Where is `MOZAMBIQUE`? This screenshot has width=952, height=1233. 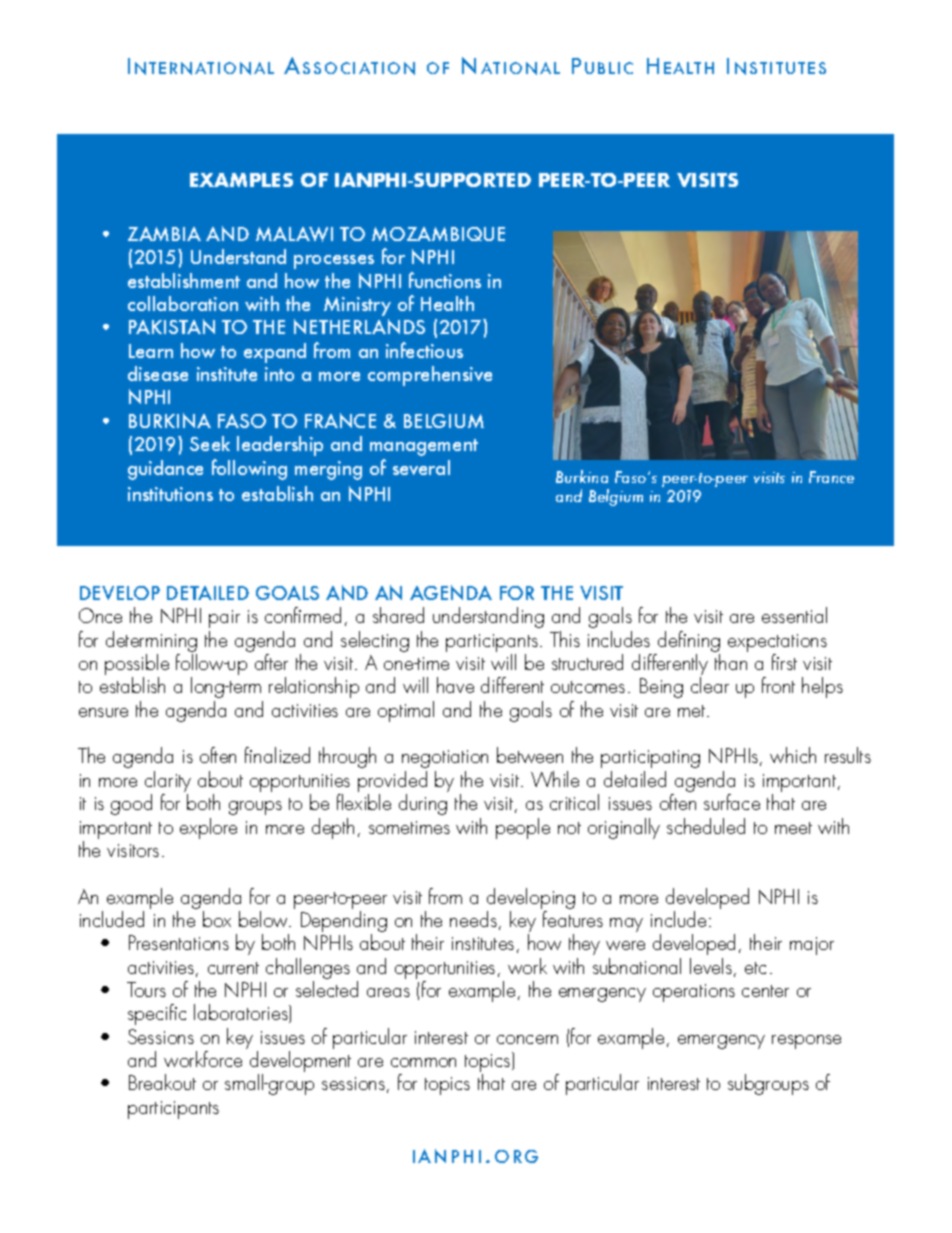 MOZAMBIQUE is located at coordinates (438, 234).
